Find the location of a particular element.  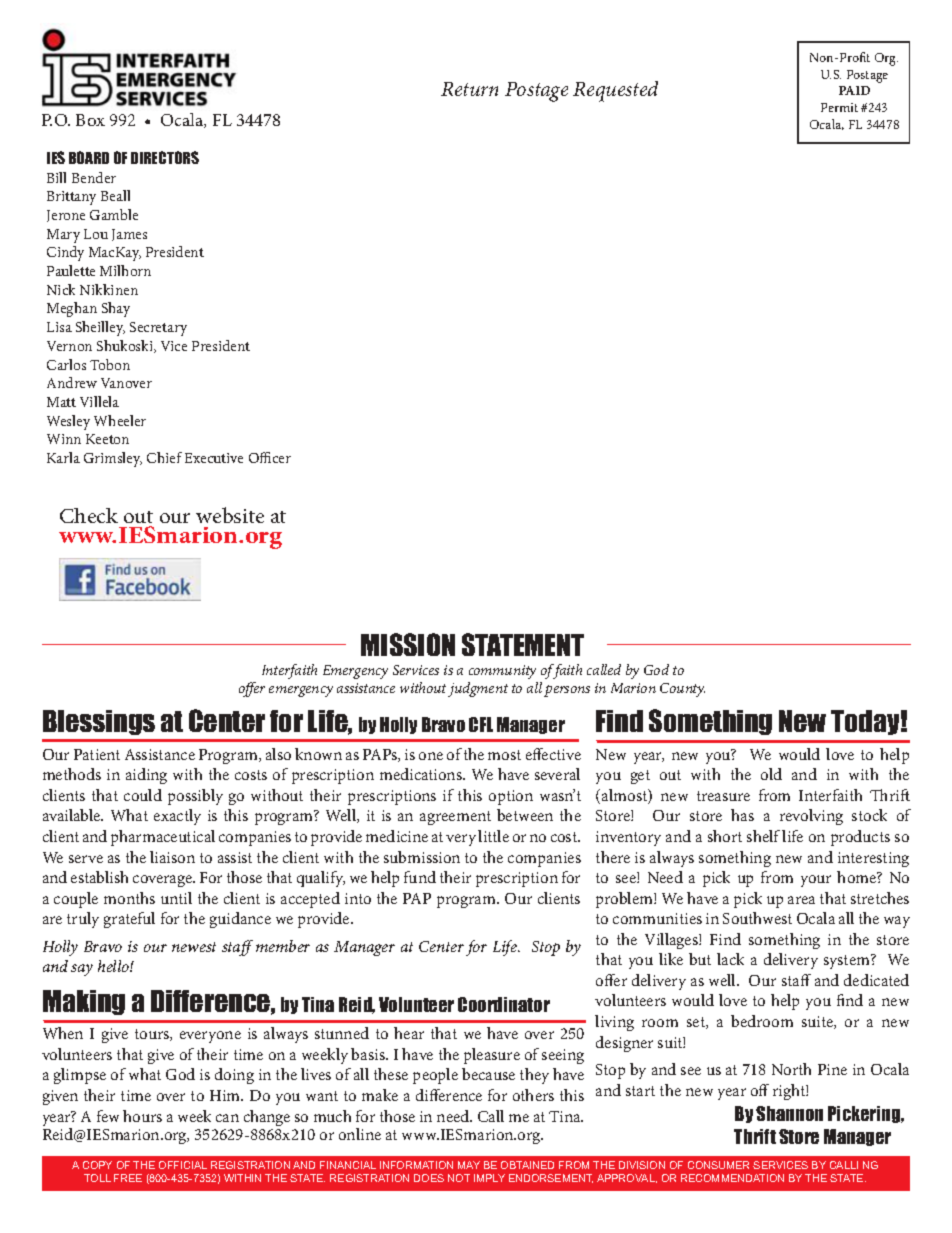

area is located at coordinates (801, 900).
